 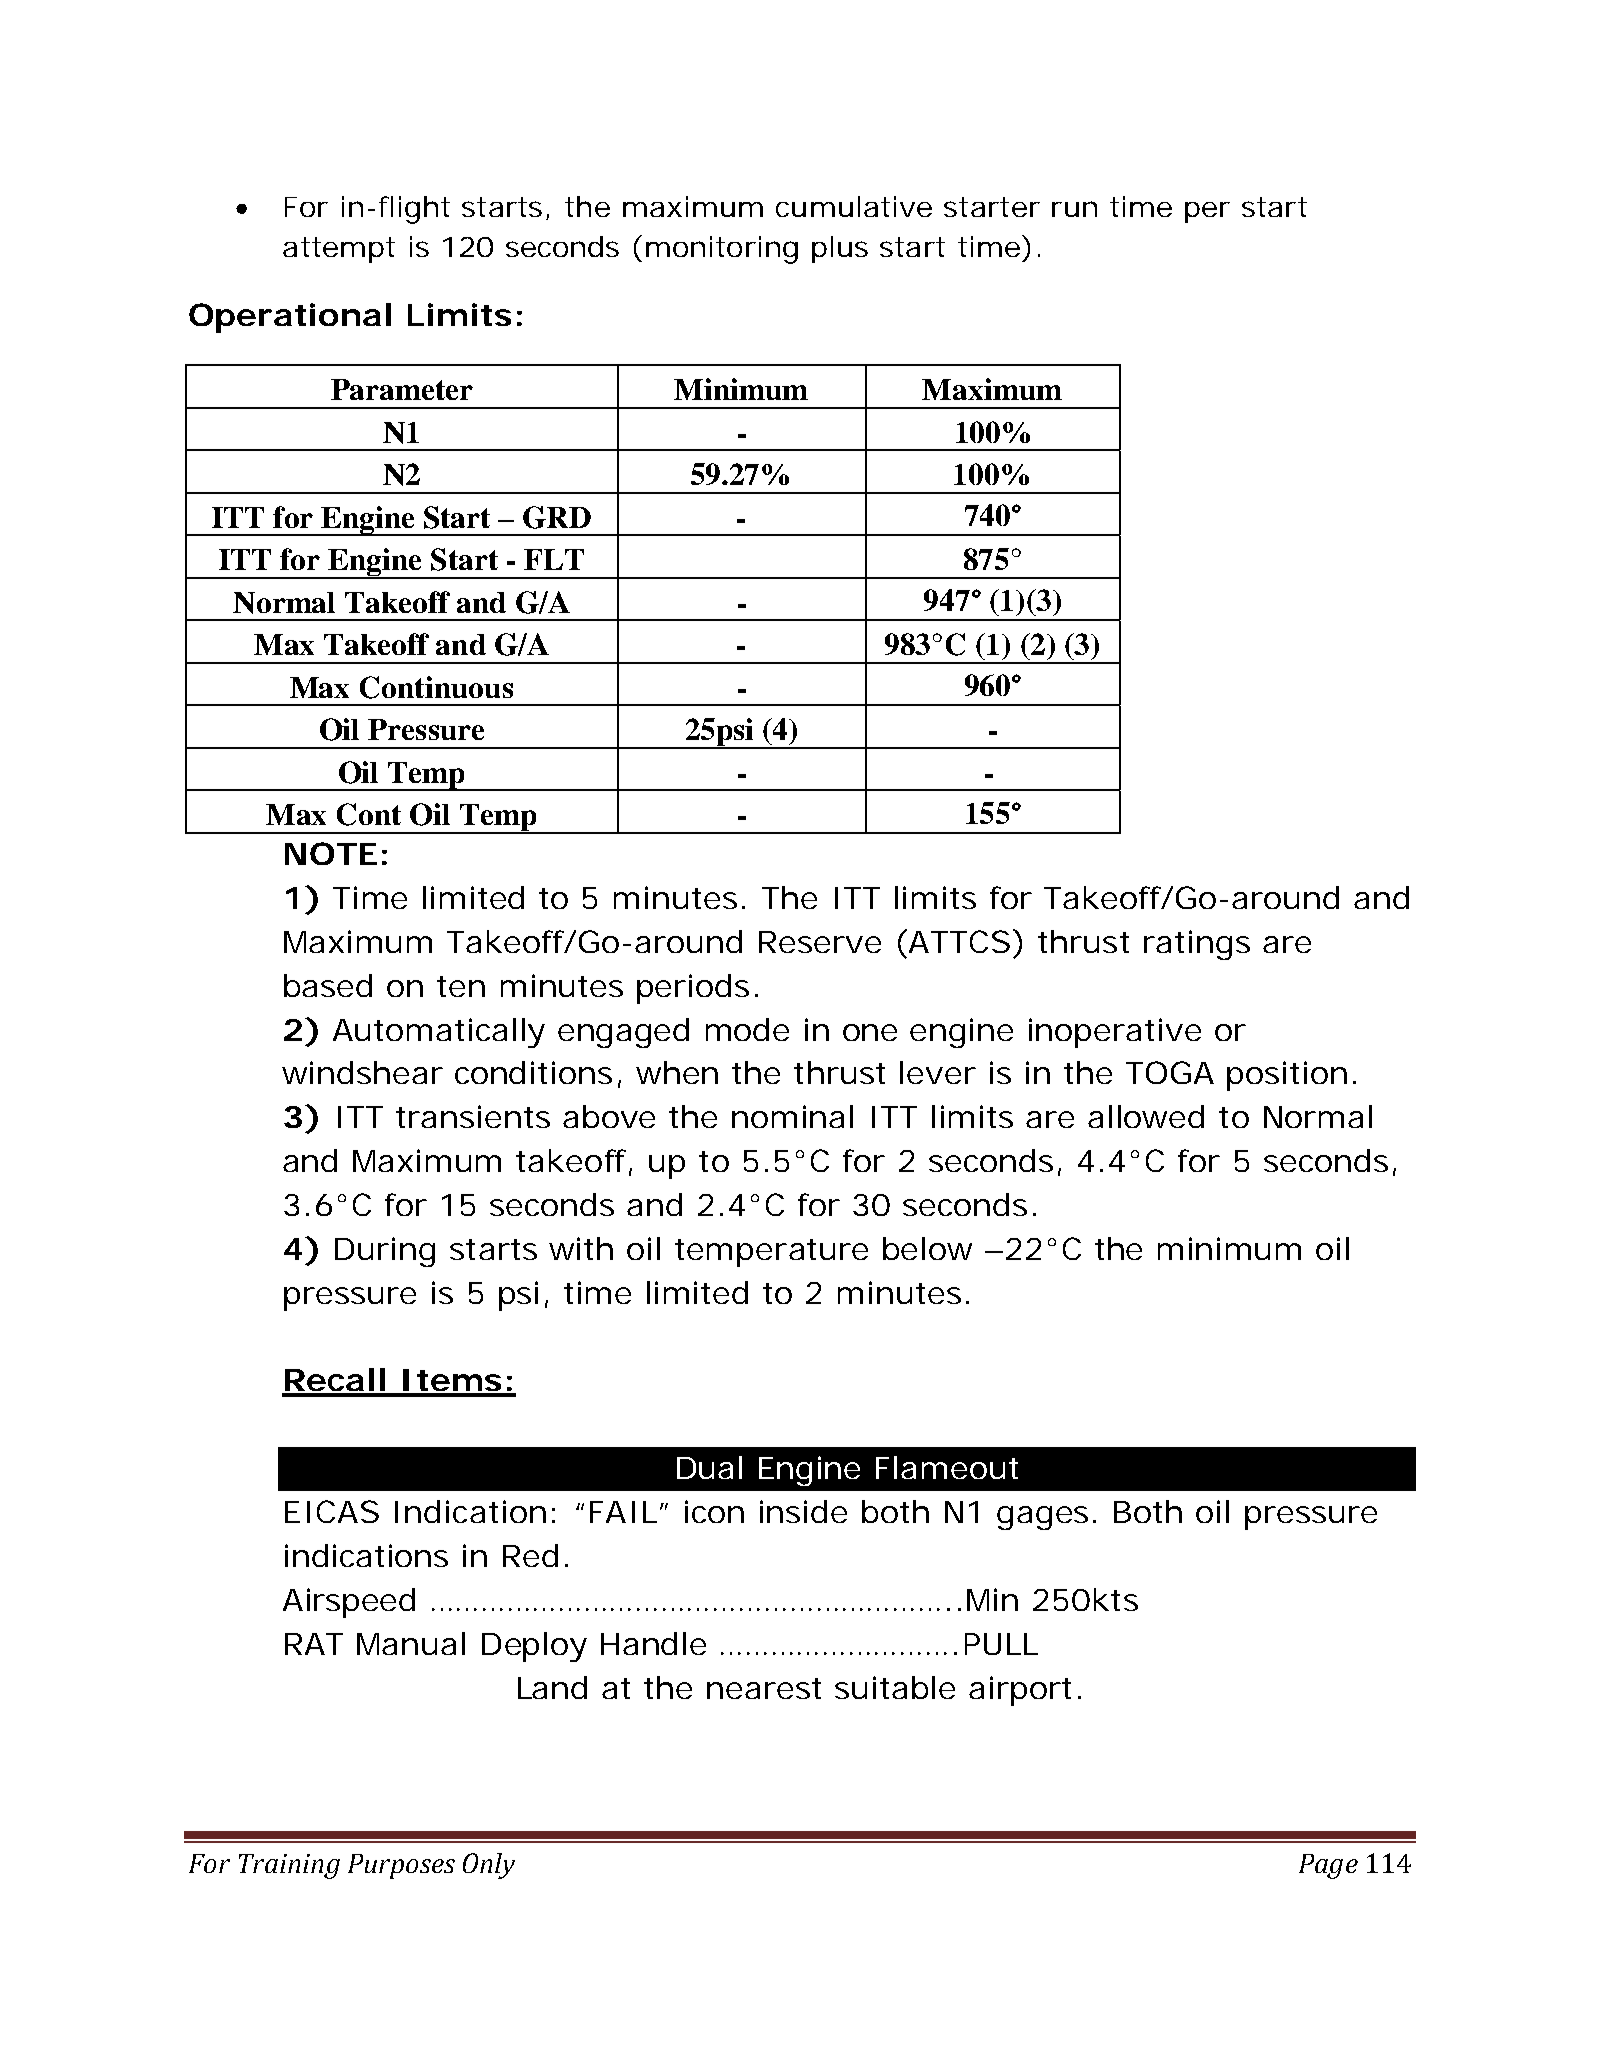 What do you see at coordinates (820, 942) in the image?
I see `Reserve` at bounding box center [820, 942].
